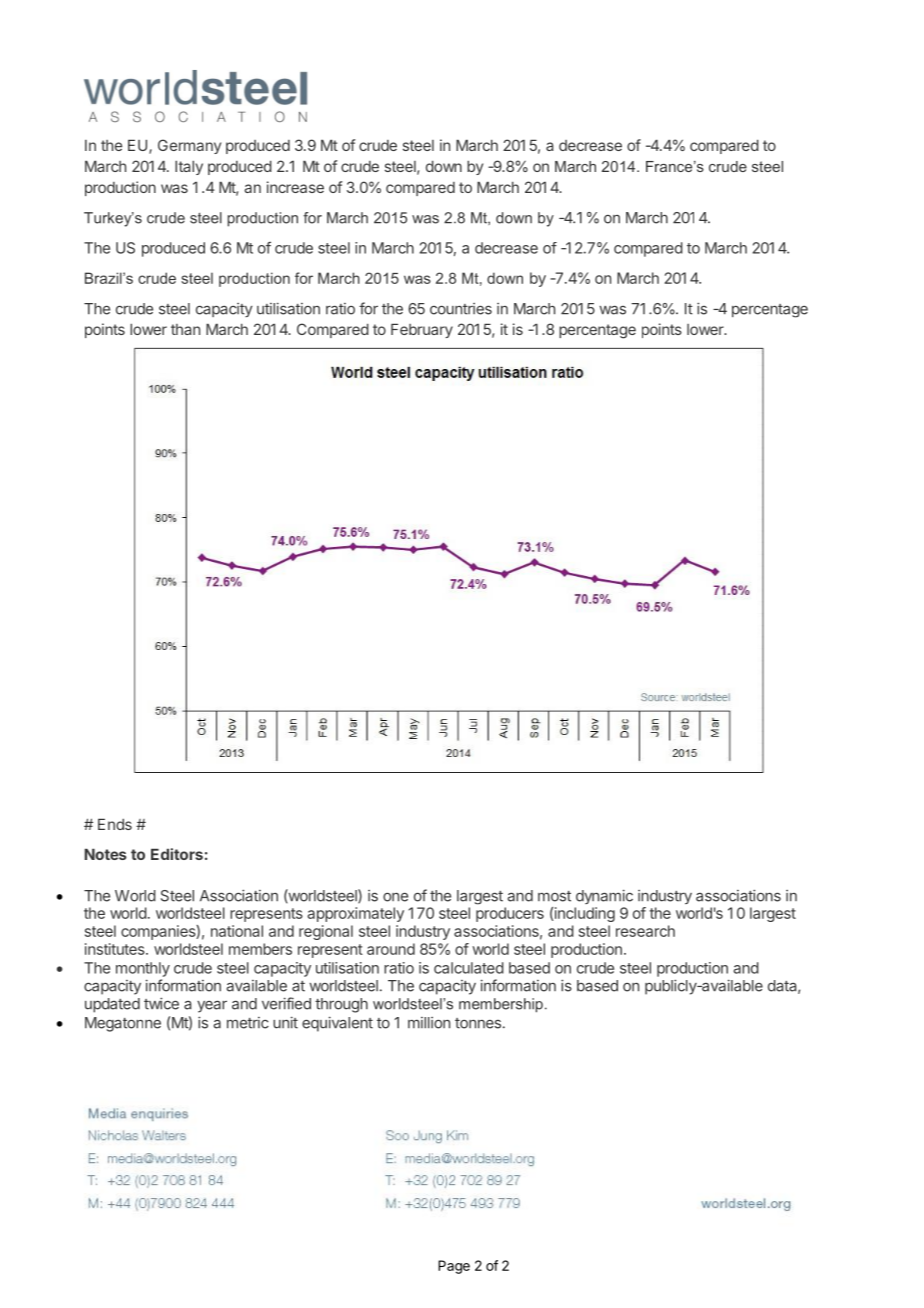  I want to click on February, so click(422, 330).
